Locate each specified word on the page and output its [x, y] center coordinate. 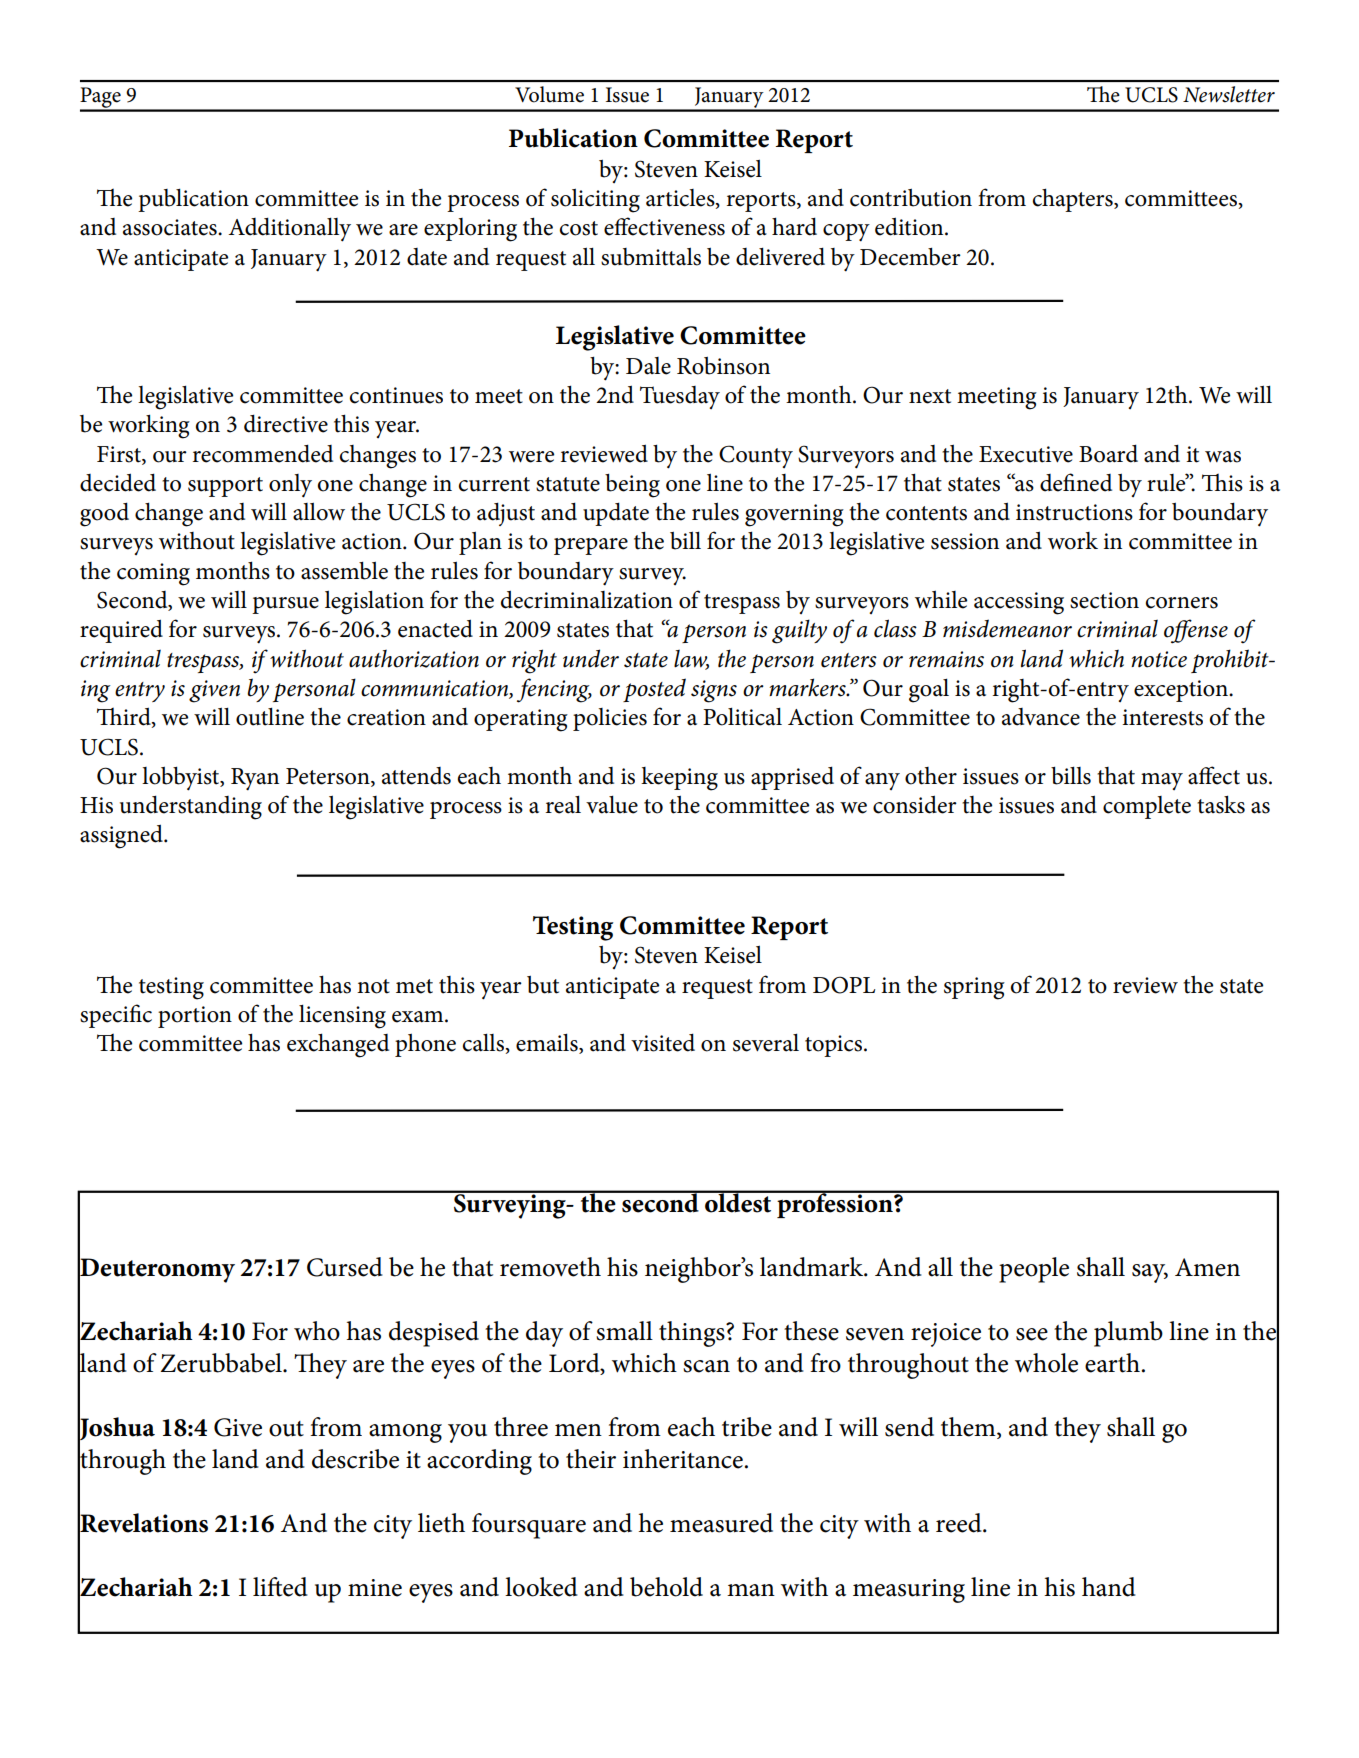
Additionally [289, 229]
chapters [1074, 200]
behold [666, 1587]
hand [1109, 1587]
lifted [280, 1587]
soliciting [595, 200]
